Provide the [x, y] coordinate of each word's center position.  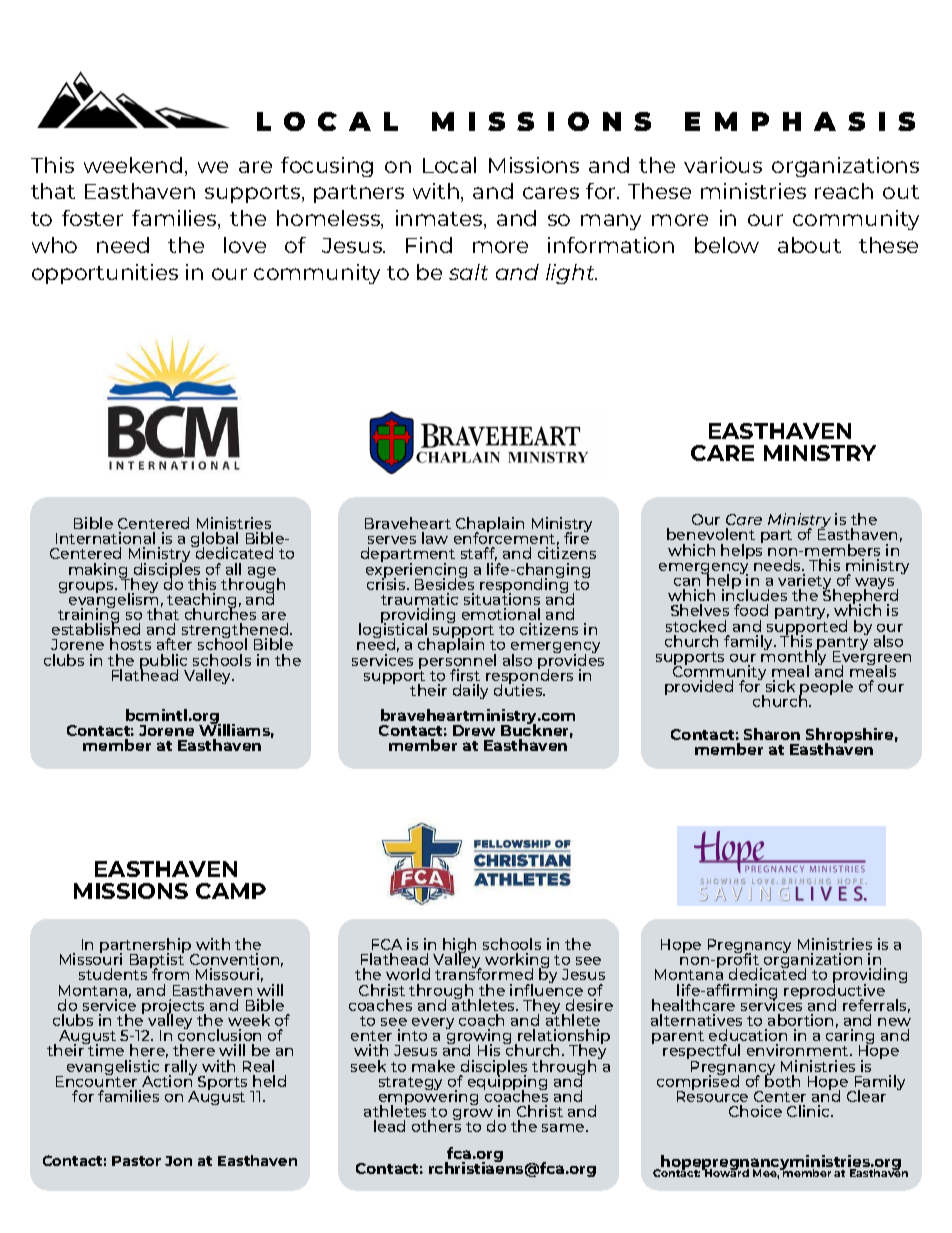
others [436, 1125]
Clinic [810, 1111]
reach [844, 191]
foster [92, 218]
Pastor [136, 1161]
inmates [440, 219]
